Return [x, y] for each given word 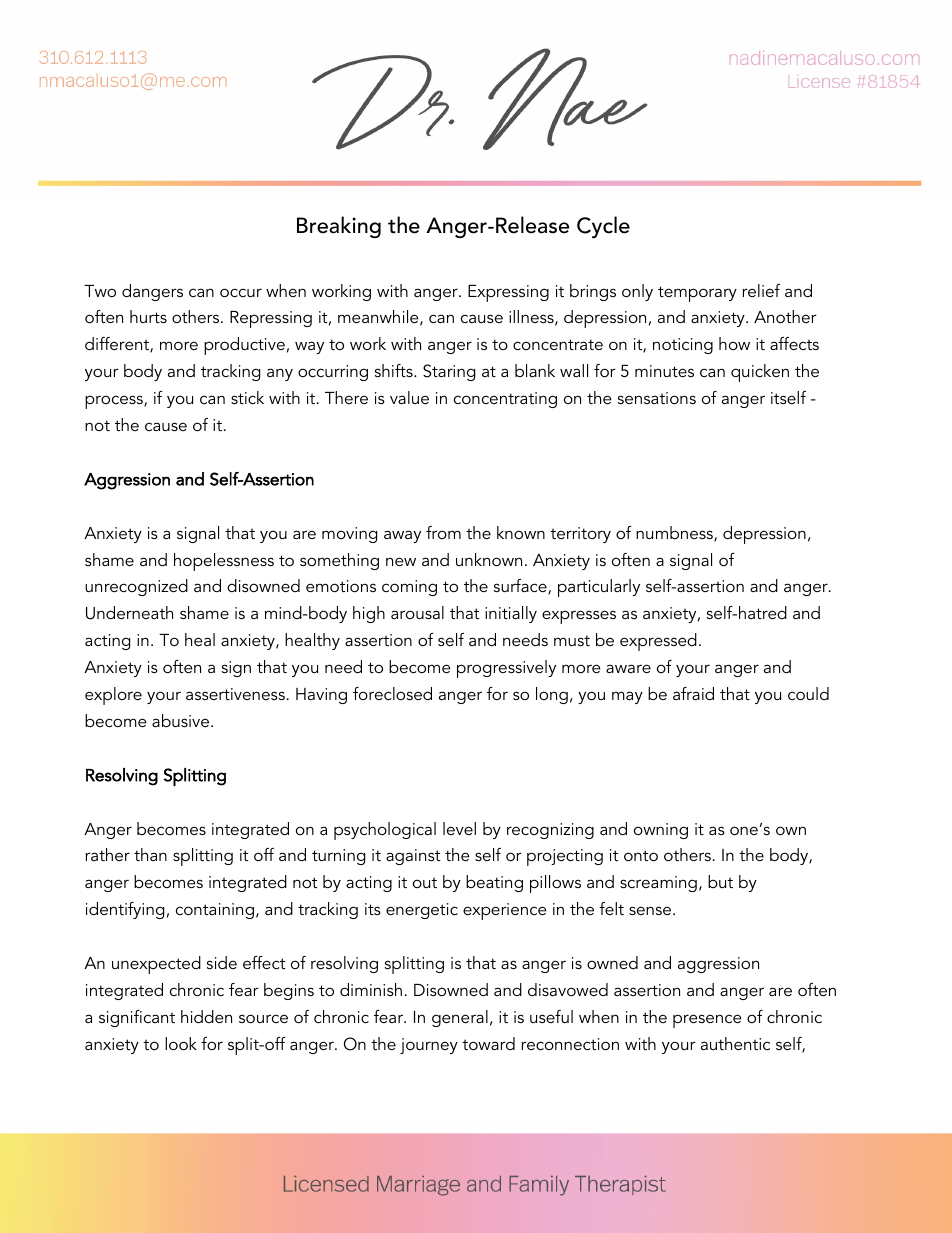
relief [761, 290]
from [443, 532]
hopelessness [224, 562]
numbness [675, 534]
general [460, 1018]
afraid [693, 693]
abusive [182, 720]
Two [100, 291]
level [459, 828]
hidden [206, 1016]
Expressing [508, 293]
